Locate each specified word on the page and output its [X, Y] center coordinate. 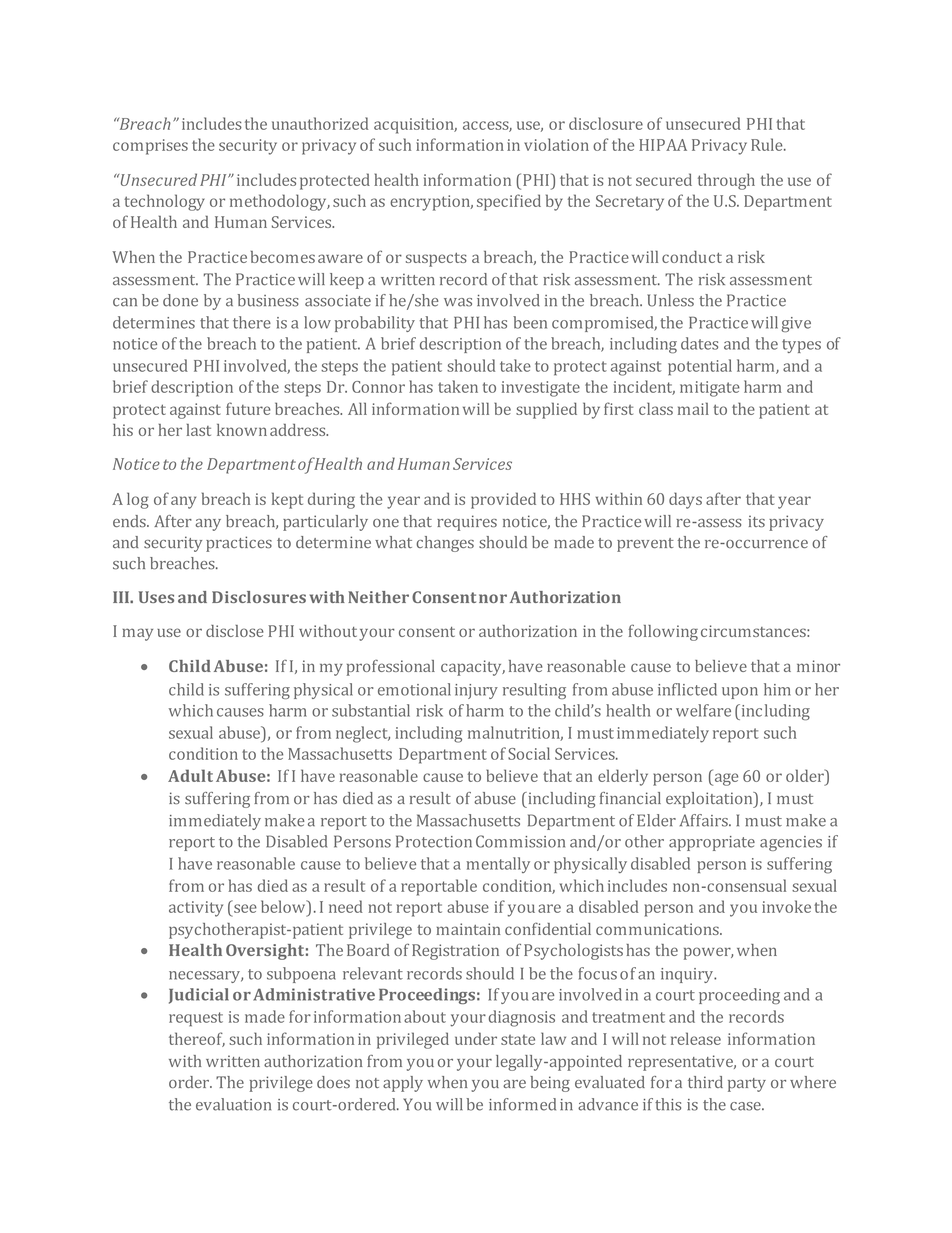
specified [509, 202]
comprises [150, 147]
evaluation [233, 1104]
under [476, 1038]
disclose [235, 631]
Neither [378, 597]
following [663, 632]
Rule [768, 144]
